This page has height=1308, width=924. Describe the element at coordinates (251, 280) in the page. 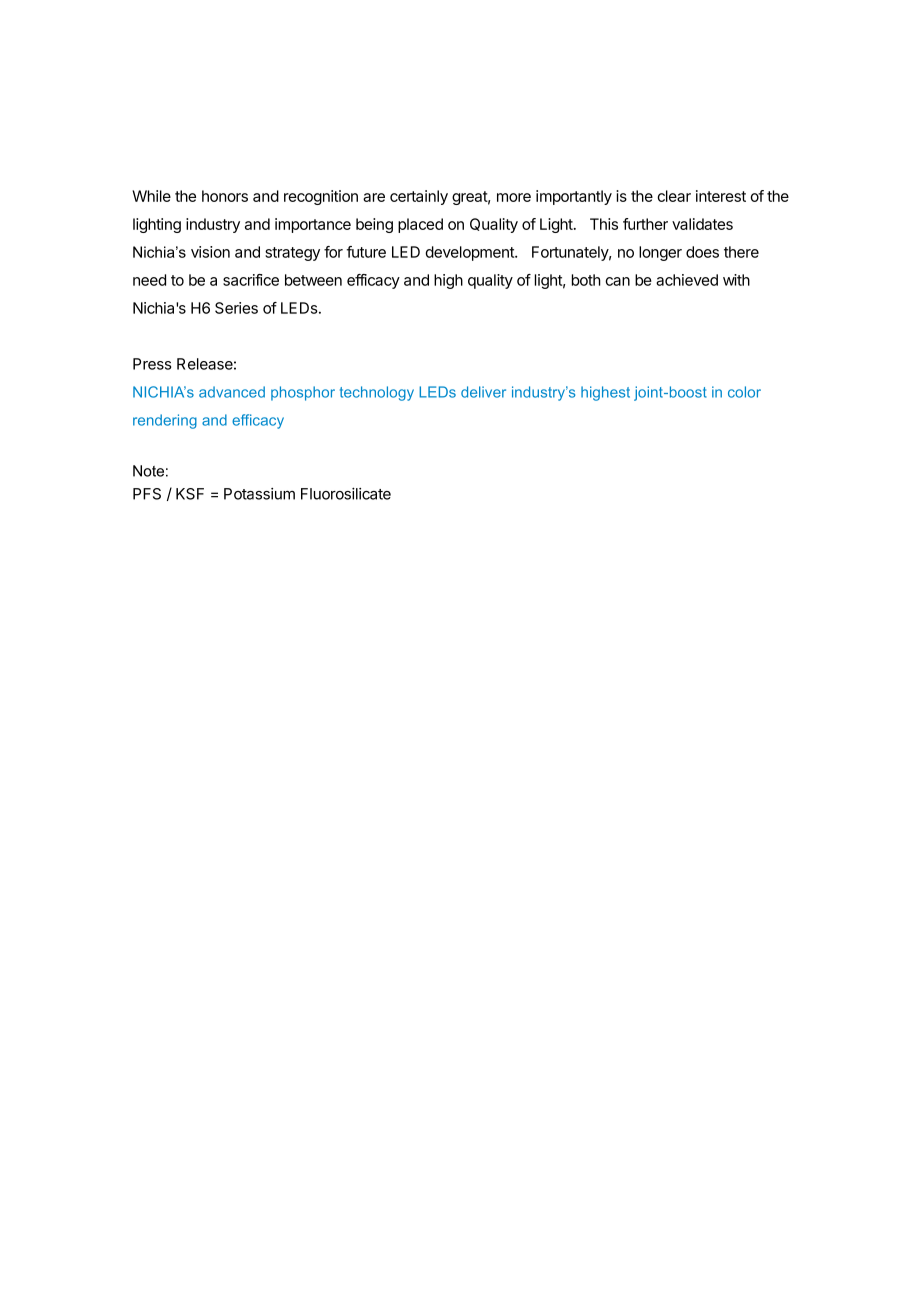

I see `sacrifice` at that location.
